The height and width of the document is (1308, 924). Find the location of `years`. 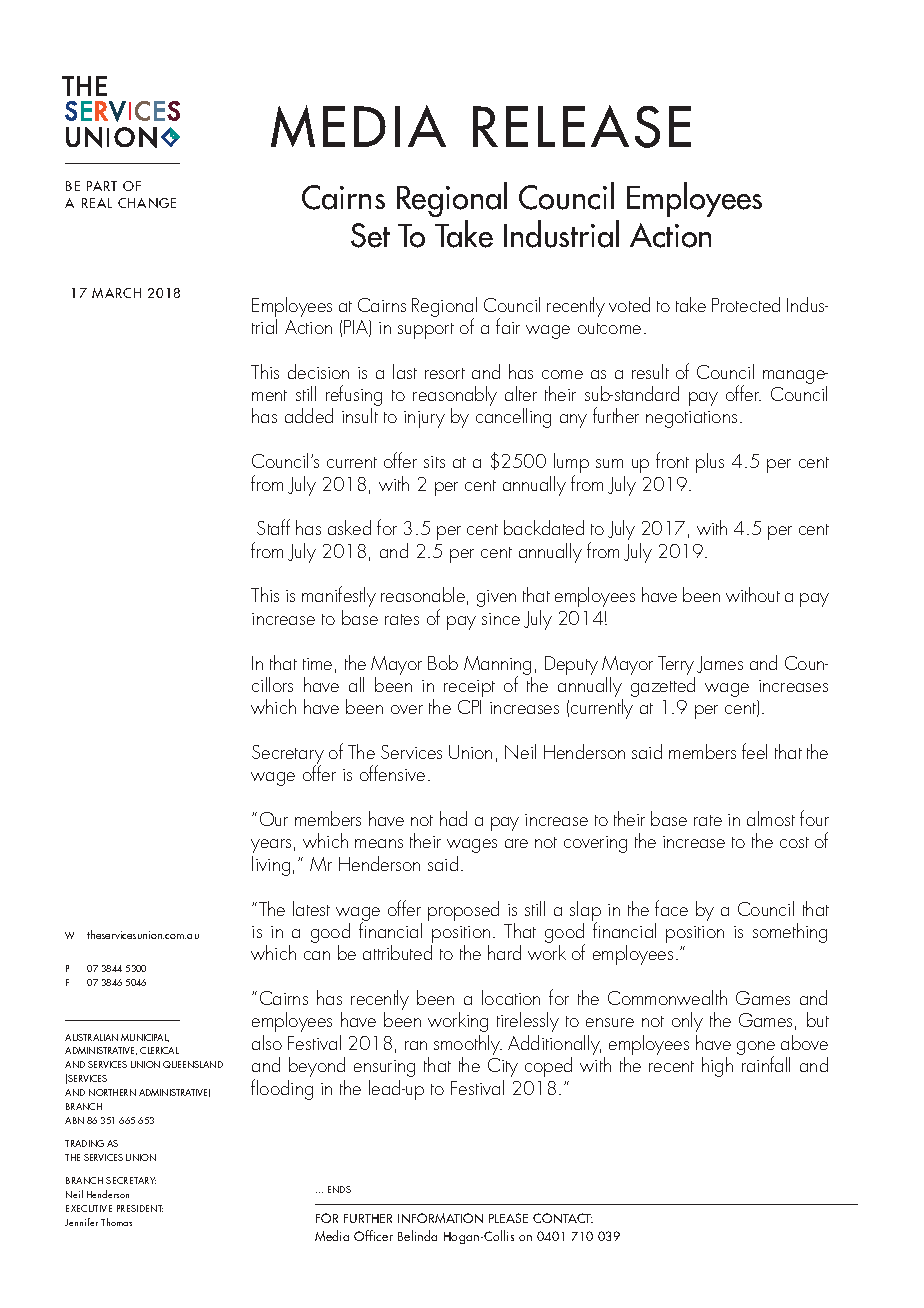

years is located at coordinates (271, 846).
